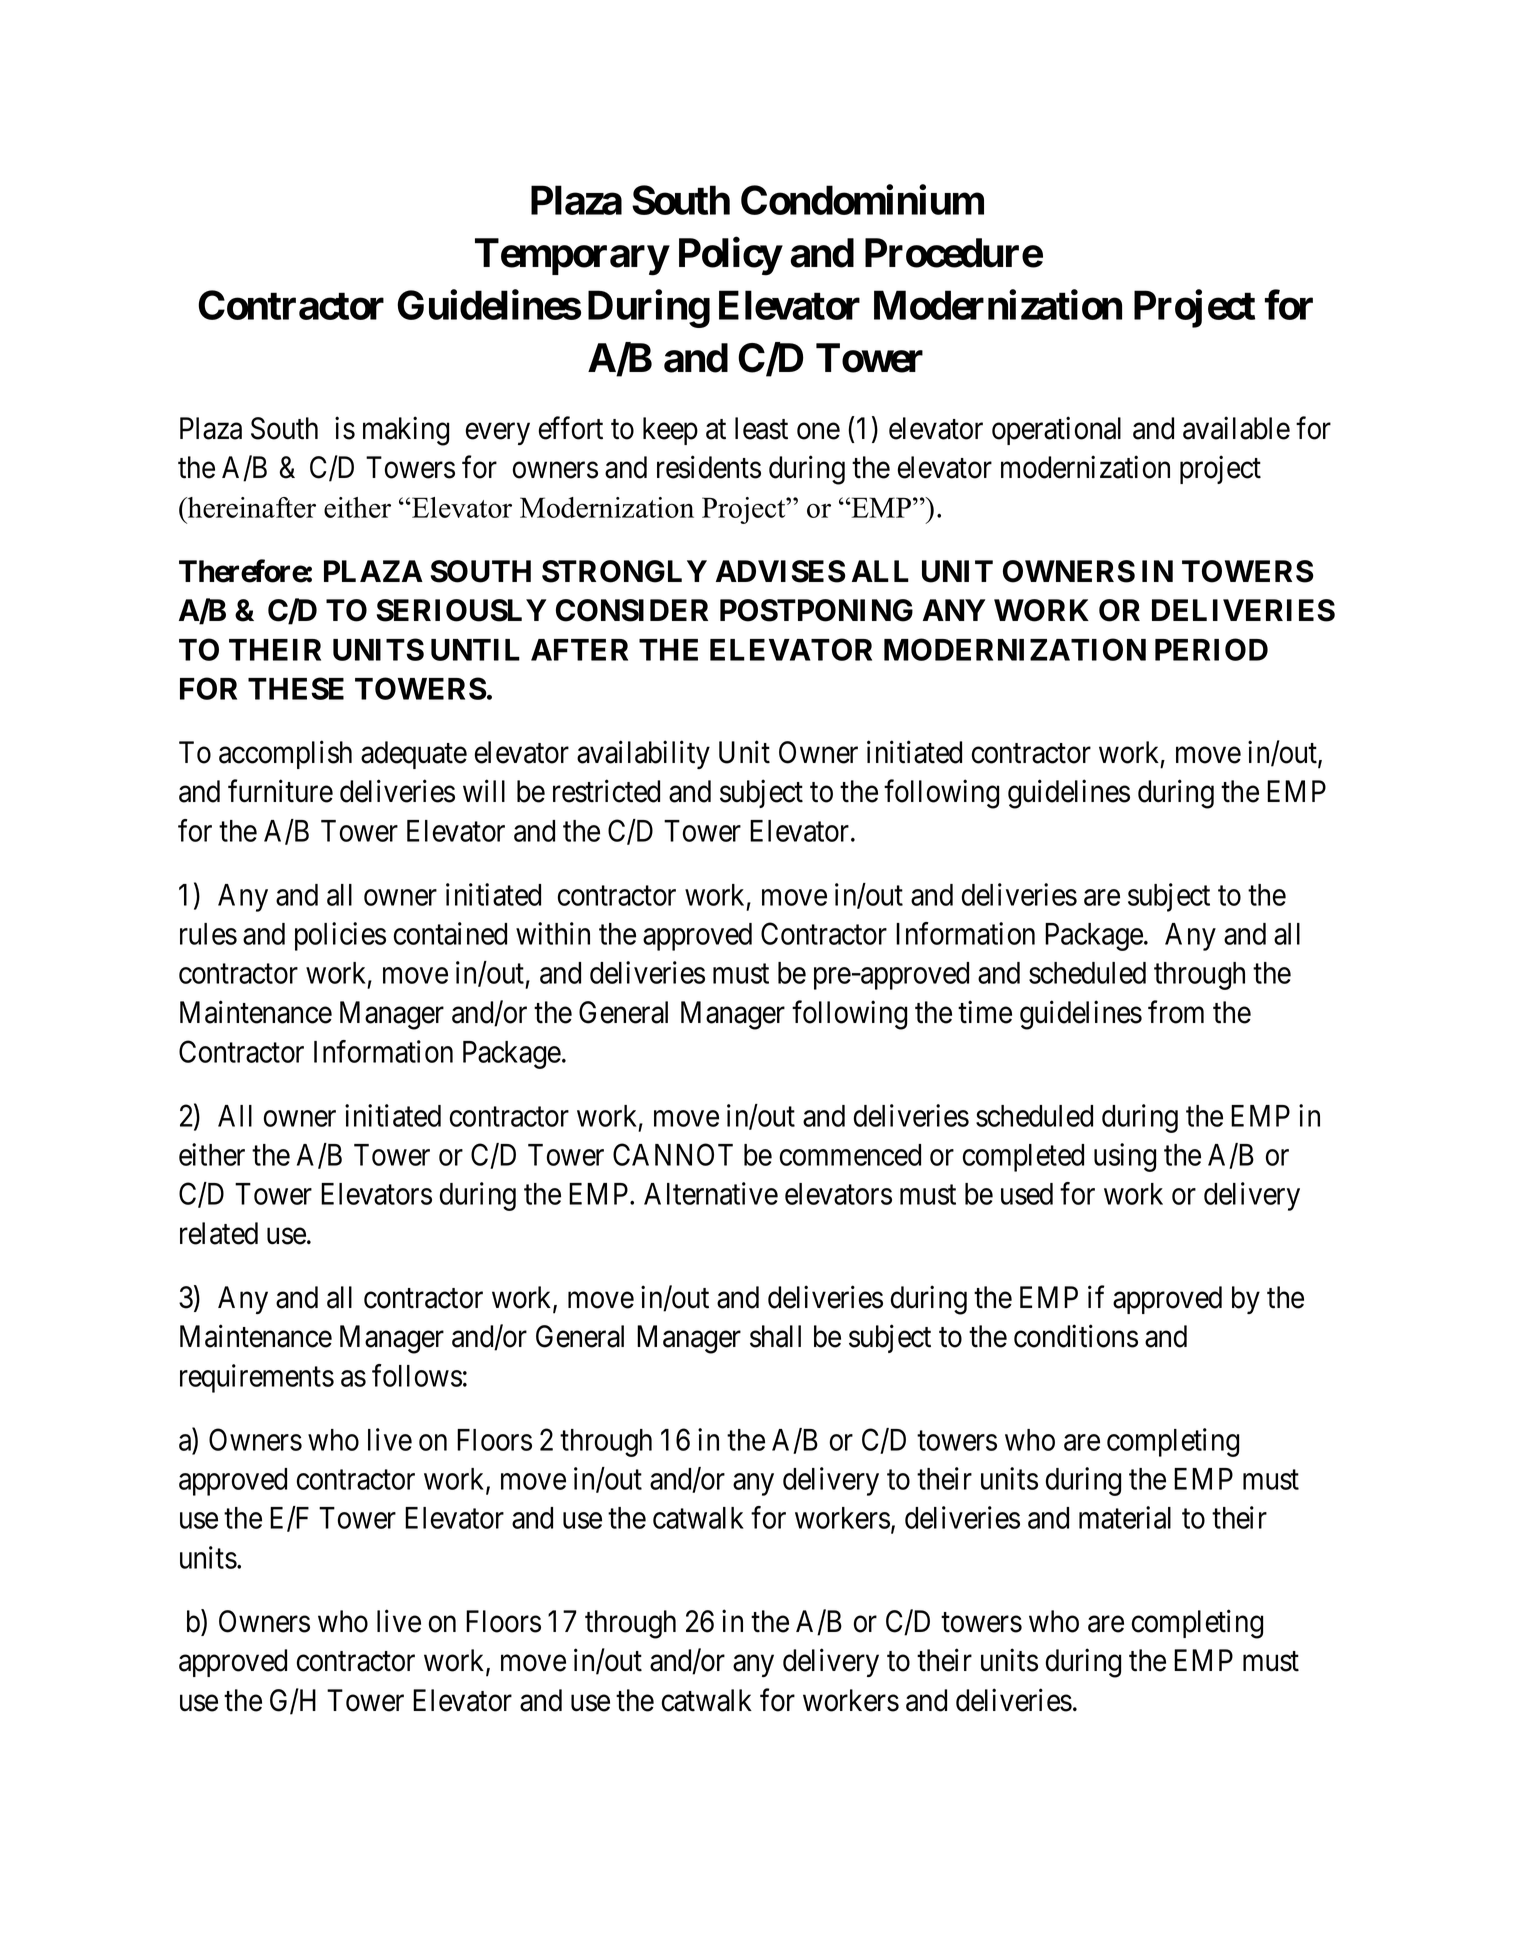  Describe the element at coordinates (1056, 430) in the document. I see `operational` at that location.
